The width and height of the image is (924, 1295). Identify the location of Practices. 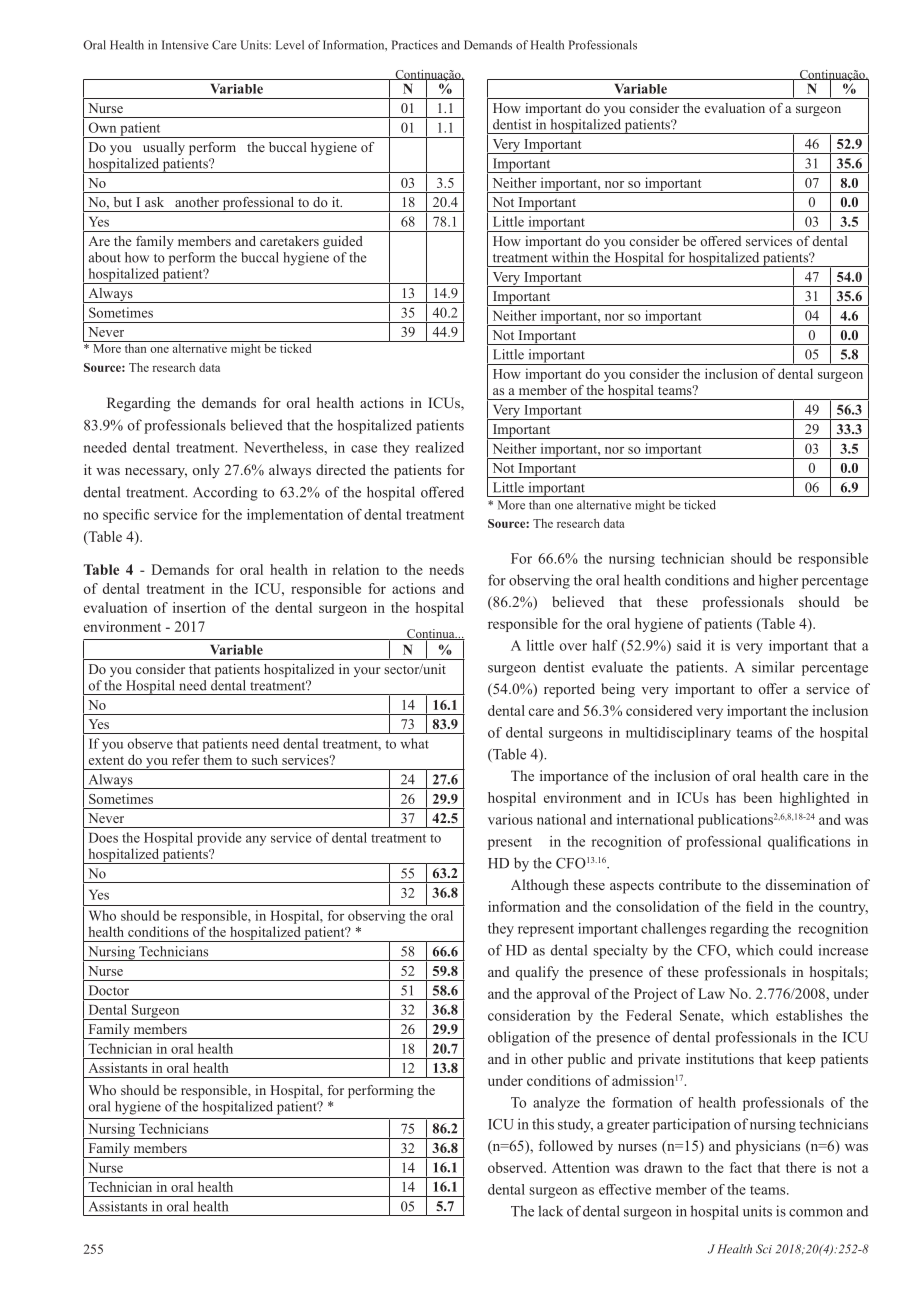
(415, 45).
